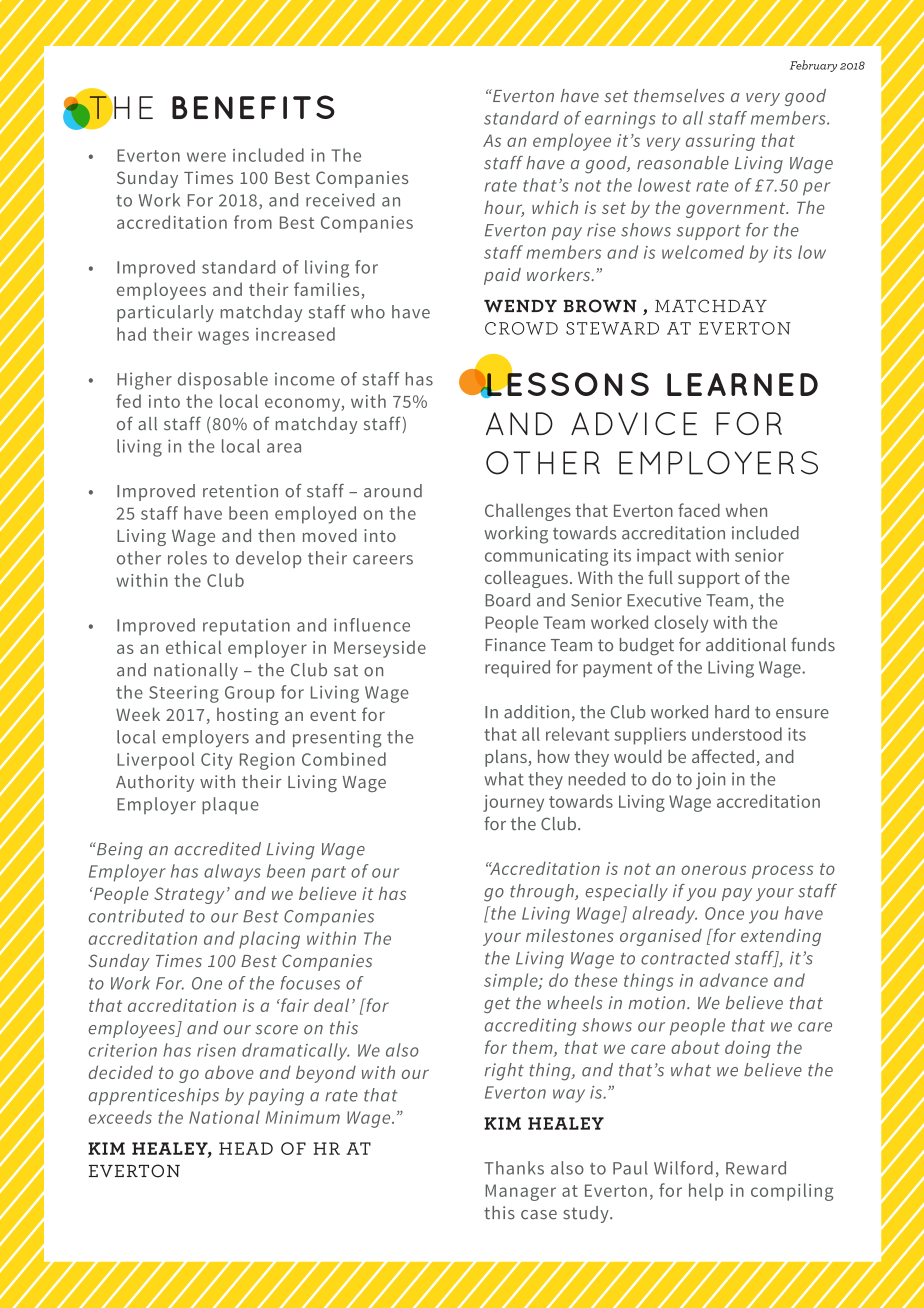 The width and height of the screenshot is (924, 1308). I want to click on Thanks, so click(514, 1168).
